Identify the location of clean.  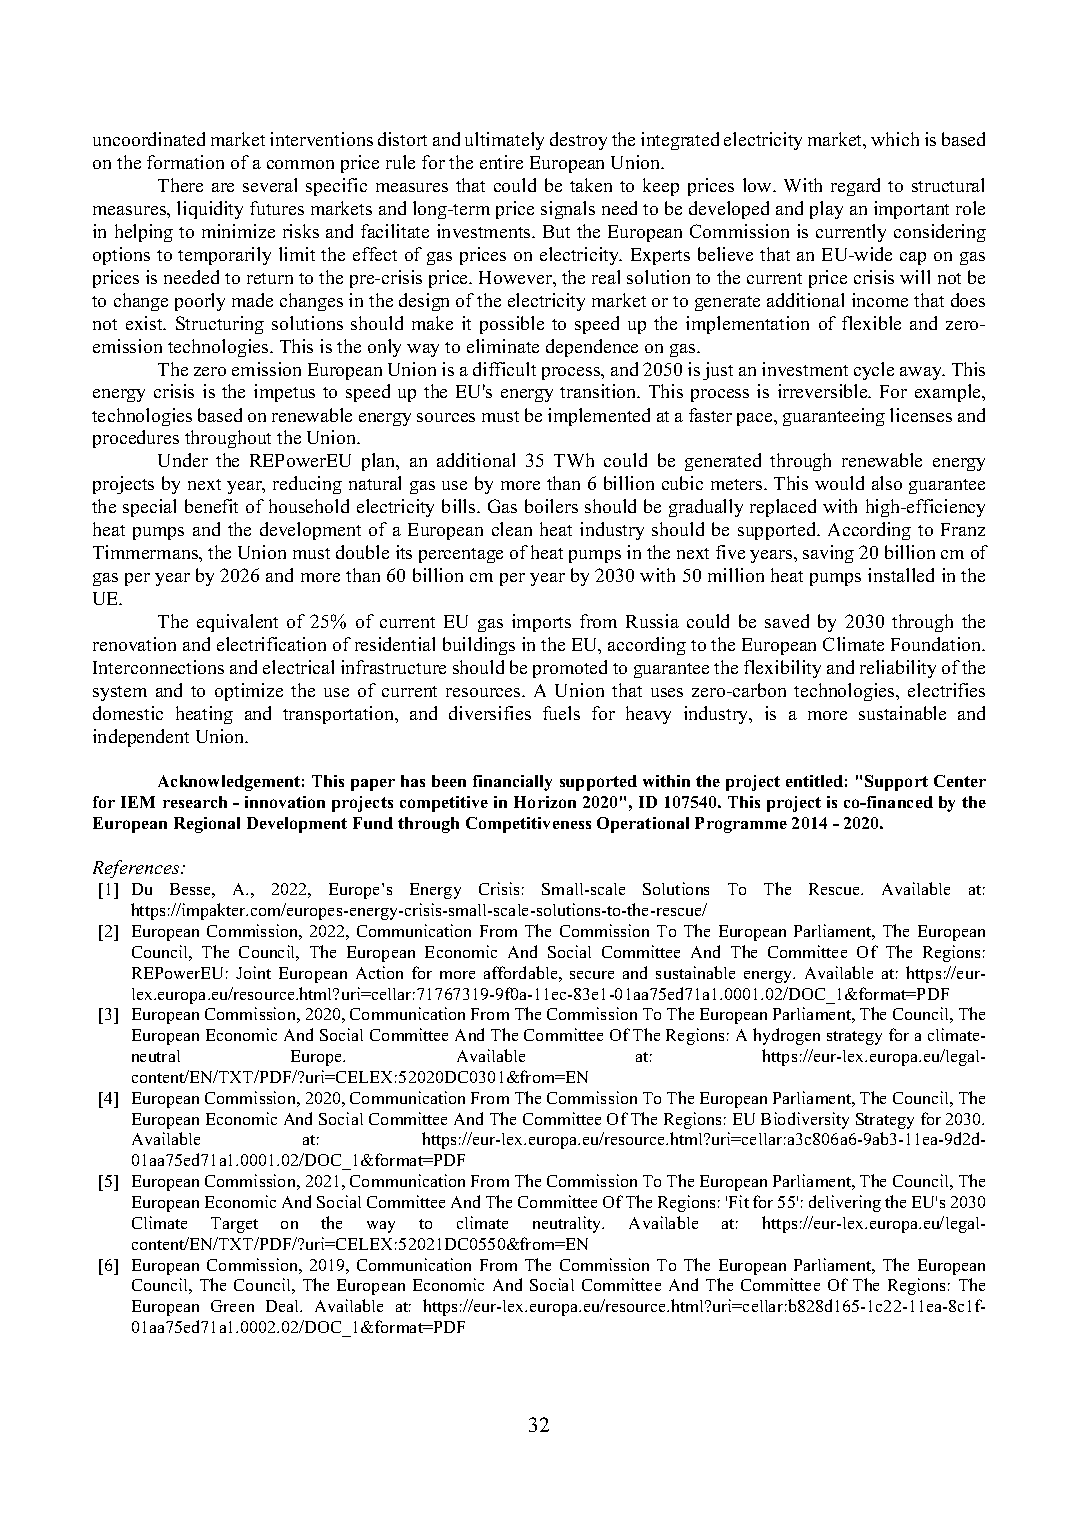
(512, 529).
